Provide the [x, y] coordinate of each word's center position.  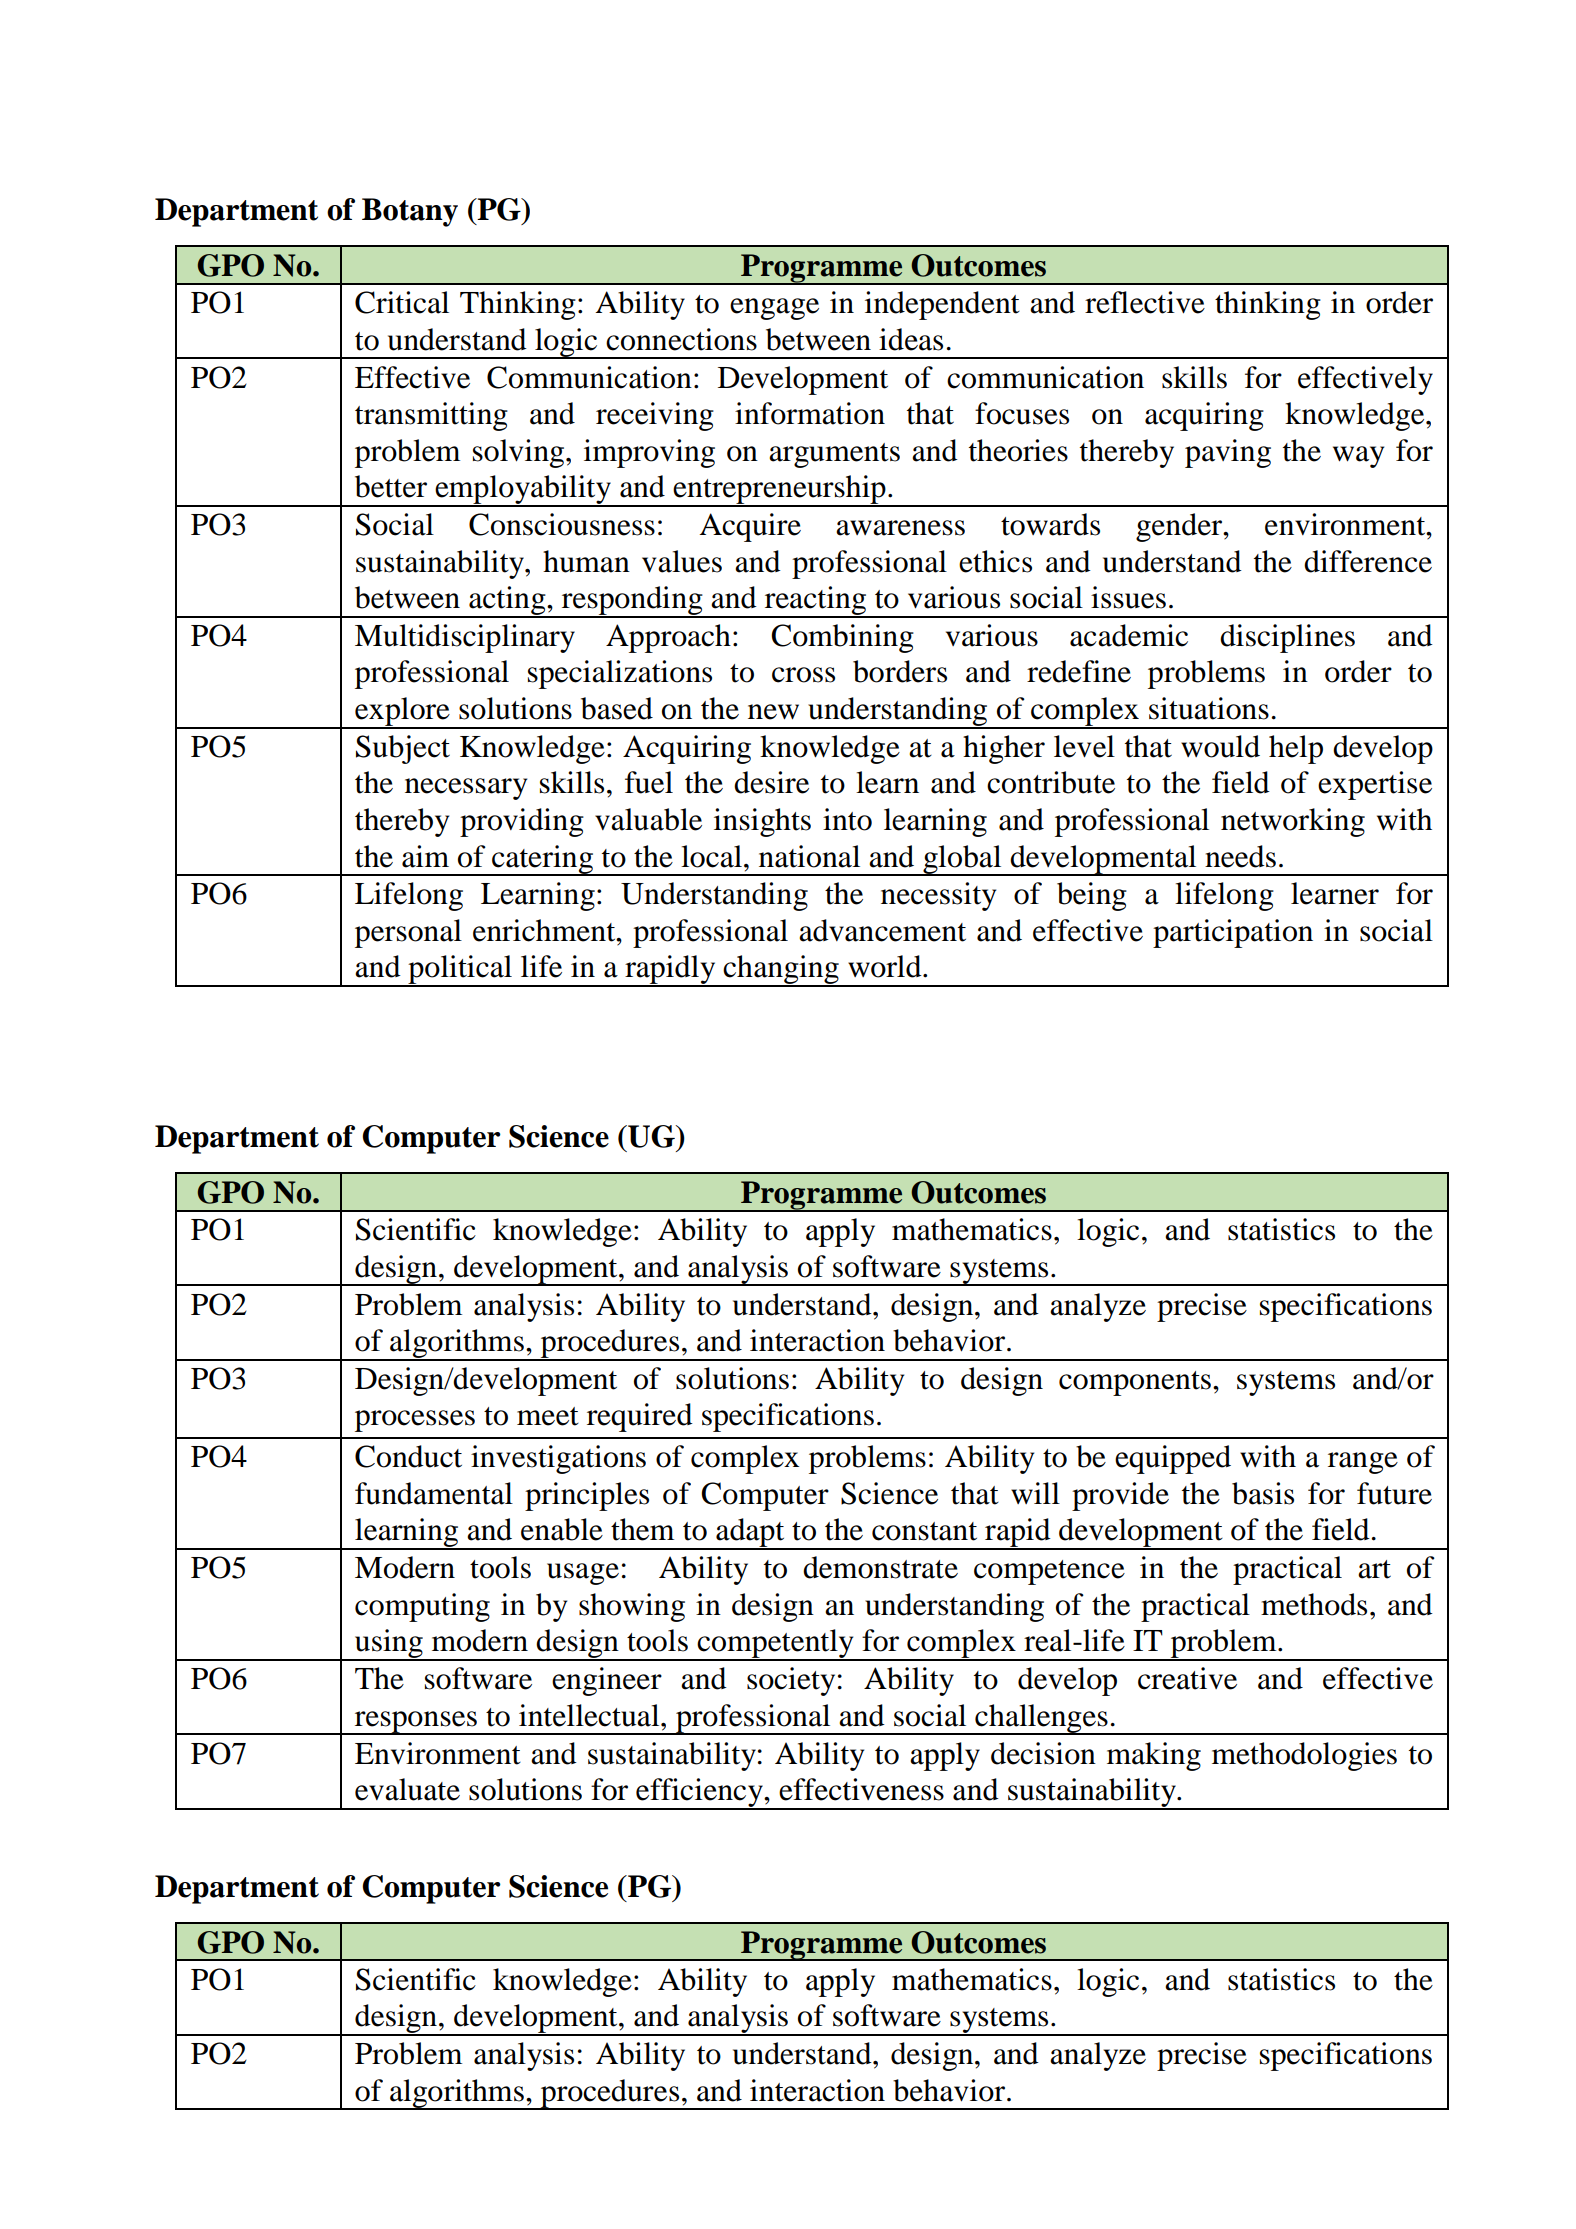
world [886, 966]
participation [1233, 933]
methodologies [1304, 1756]
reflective [1145, 302]
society [791, 1681]
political [460, 971]
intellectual [590, 1715]
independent [942, 305]
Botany [410, 212]
